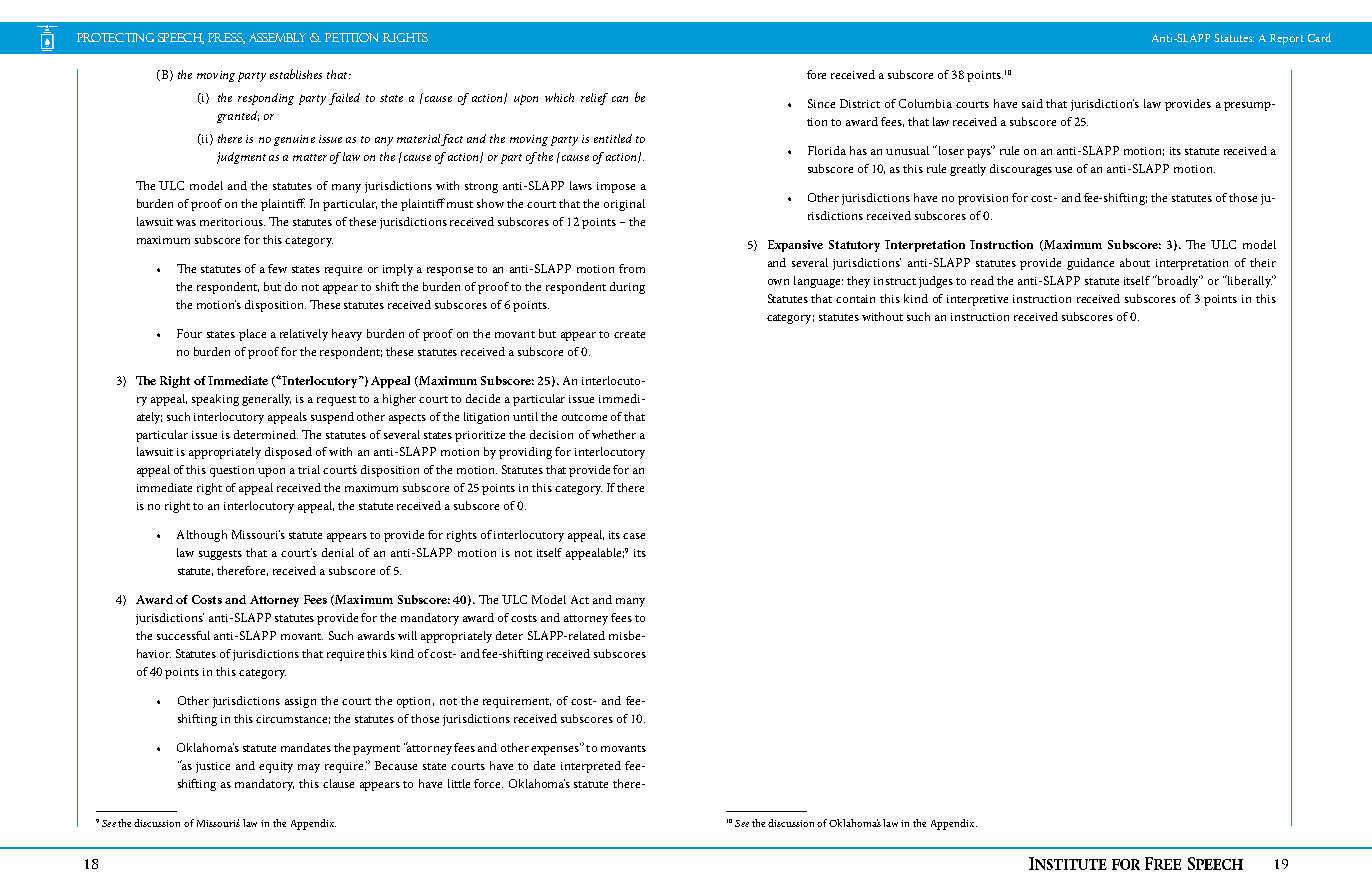  I want to click on Although, so click(202, 536).
